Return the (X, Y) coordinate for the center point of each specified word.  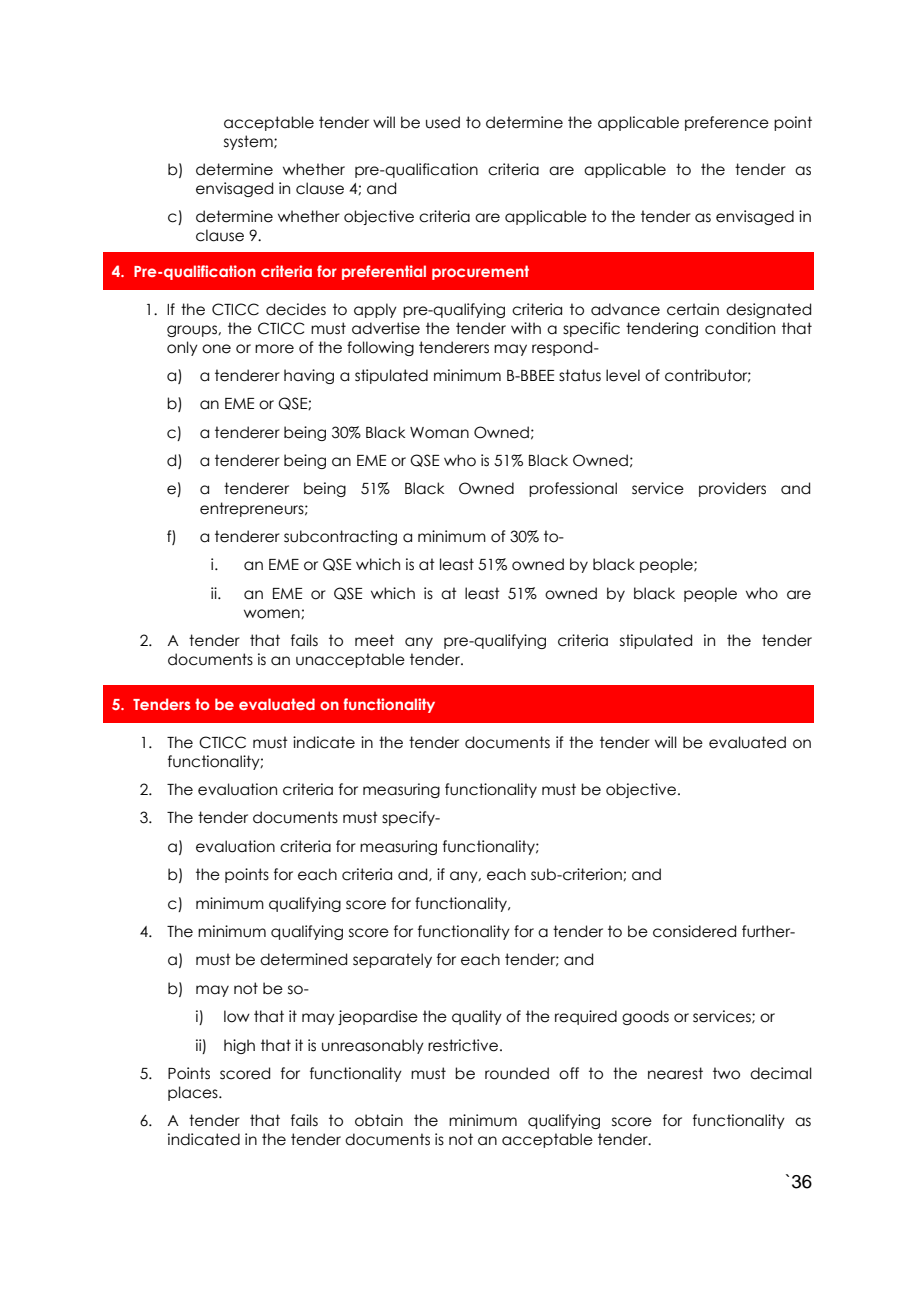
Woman (439, 433)
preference (727, 123)
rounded (517, 1073)
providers (732, 489)
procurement (480, 272)
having (309, 376)
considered (694, 931)
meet (374, 640)
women (273, 614)
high (239, 1046)
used (443, 122)
